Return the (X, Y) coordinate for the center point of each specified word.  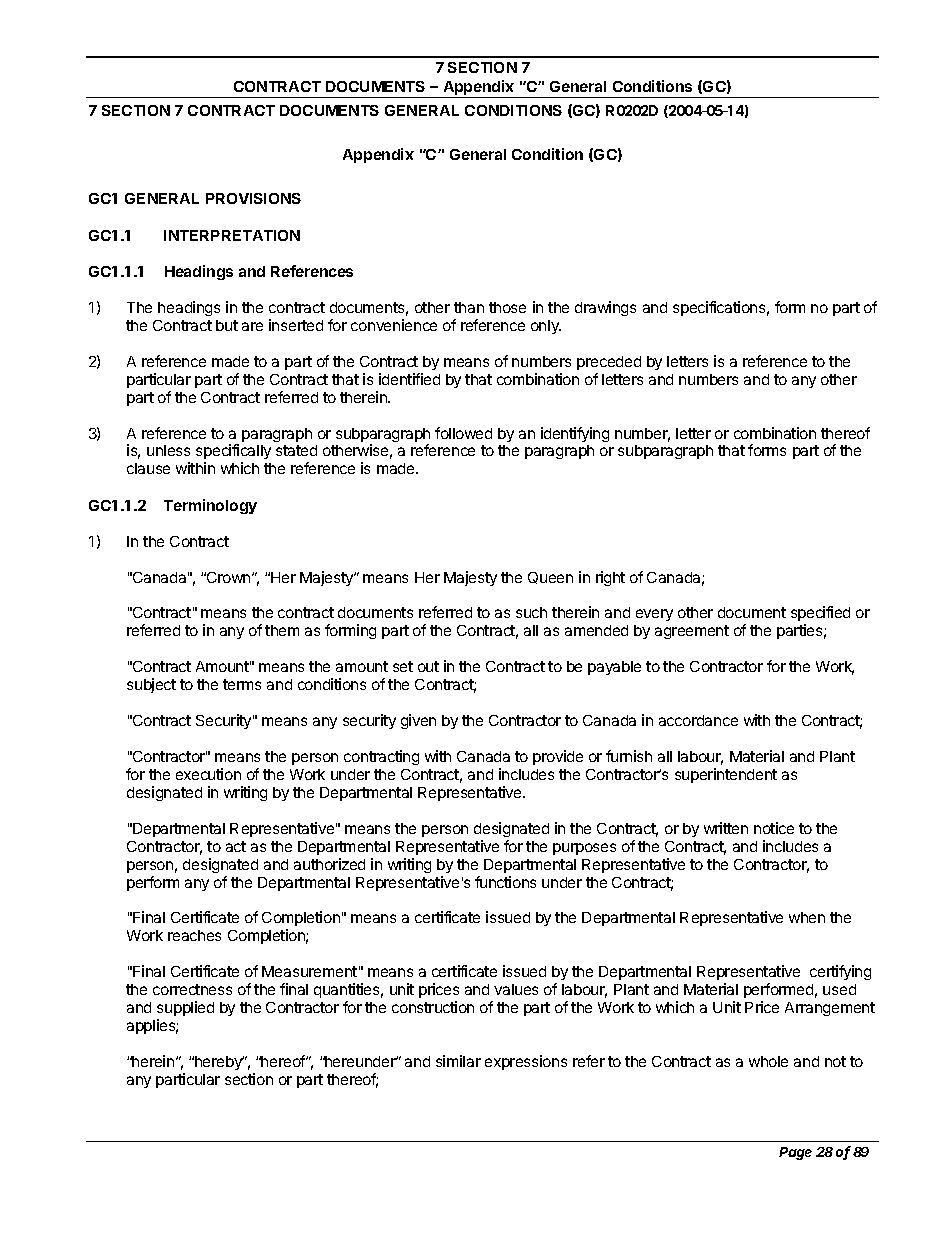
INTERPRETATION (232, 235)
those (507, 307)
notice (774, 828)
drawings (605, 308)
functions (505, 882)
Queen (550, 578)
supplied (185, 1008)
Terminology (210, 506)
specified (820, 615)
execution (208, 774)
